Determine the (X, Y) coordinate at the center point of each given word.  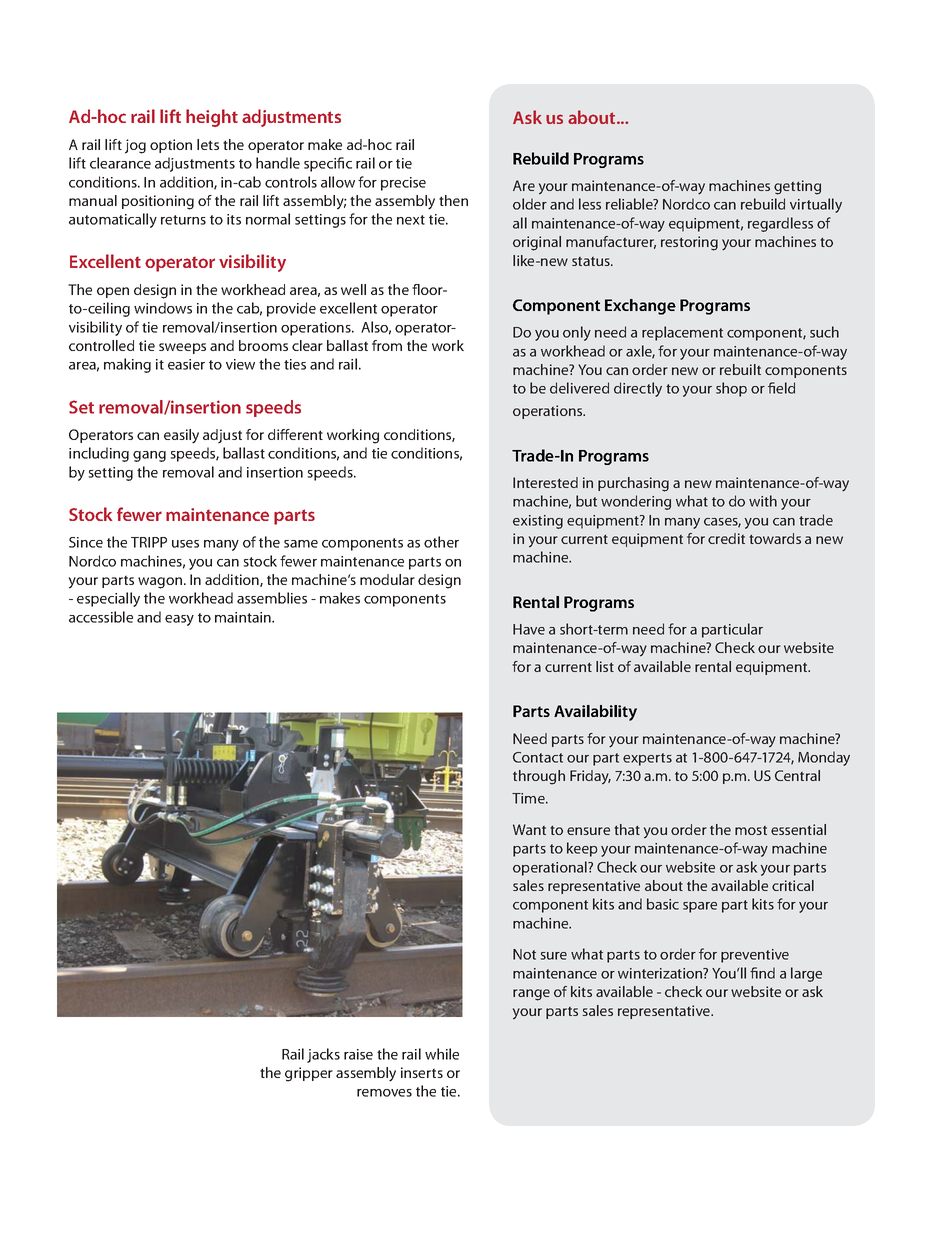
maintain (244, 617)
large (806, 974)
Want (529, 829)
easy (179, 620)
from (387, 345)
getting (797, 187)
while (442, 1054)
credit (726, 538)
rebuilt (740, 369)
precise (403, 184)
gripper (309, 1074)
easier (186, 364)
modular (387, 579)
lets (208, 144)
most (751, 830)
